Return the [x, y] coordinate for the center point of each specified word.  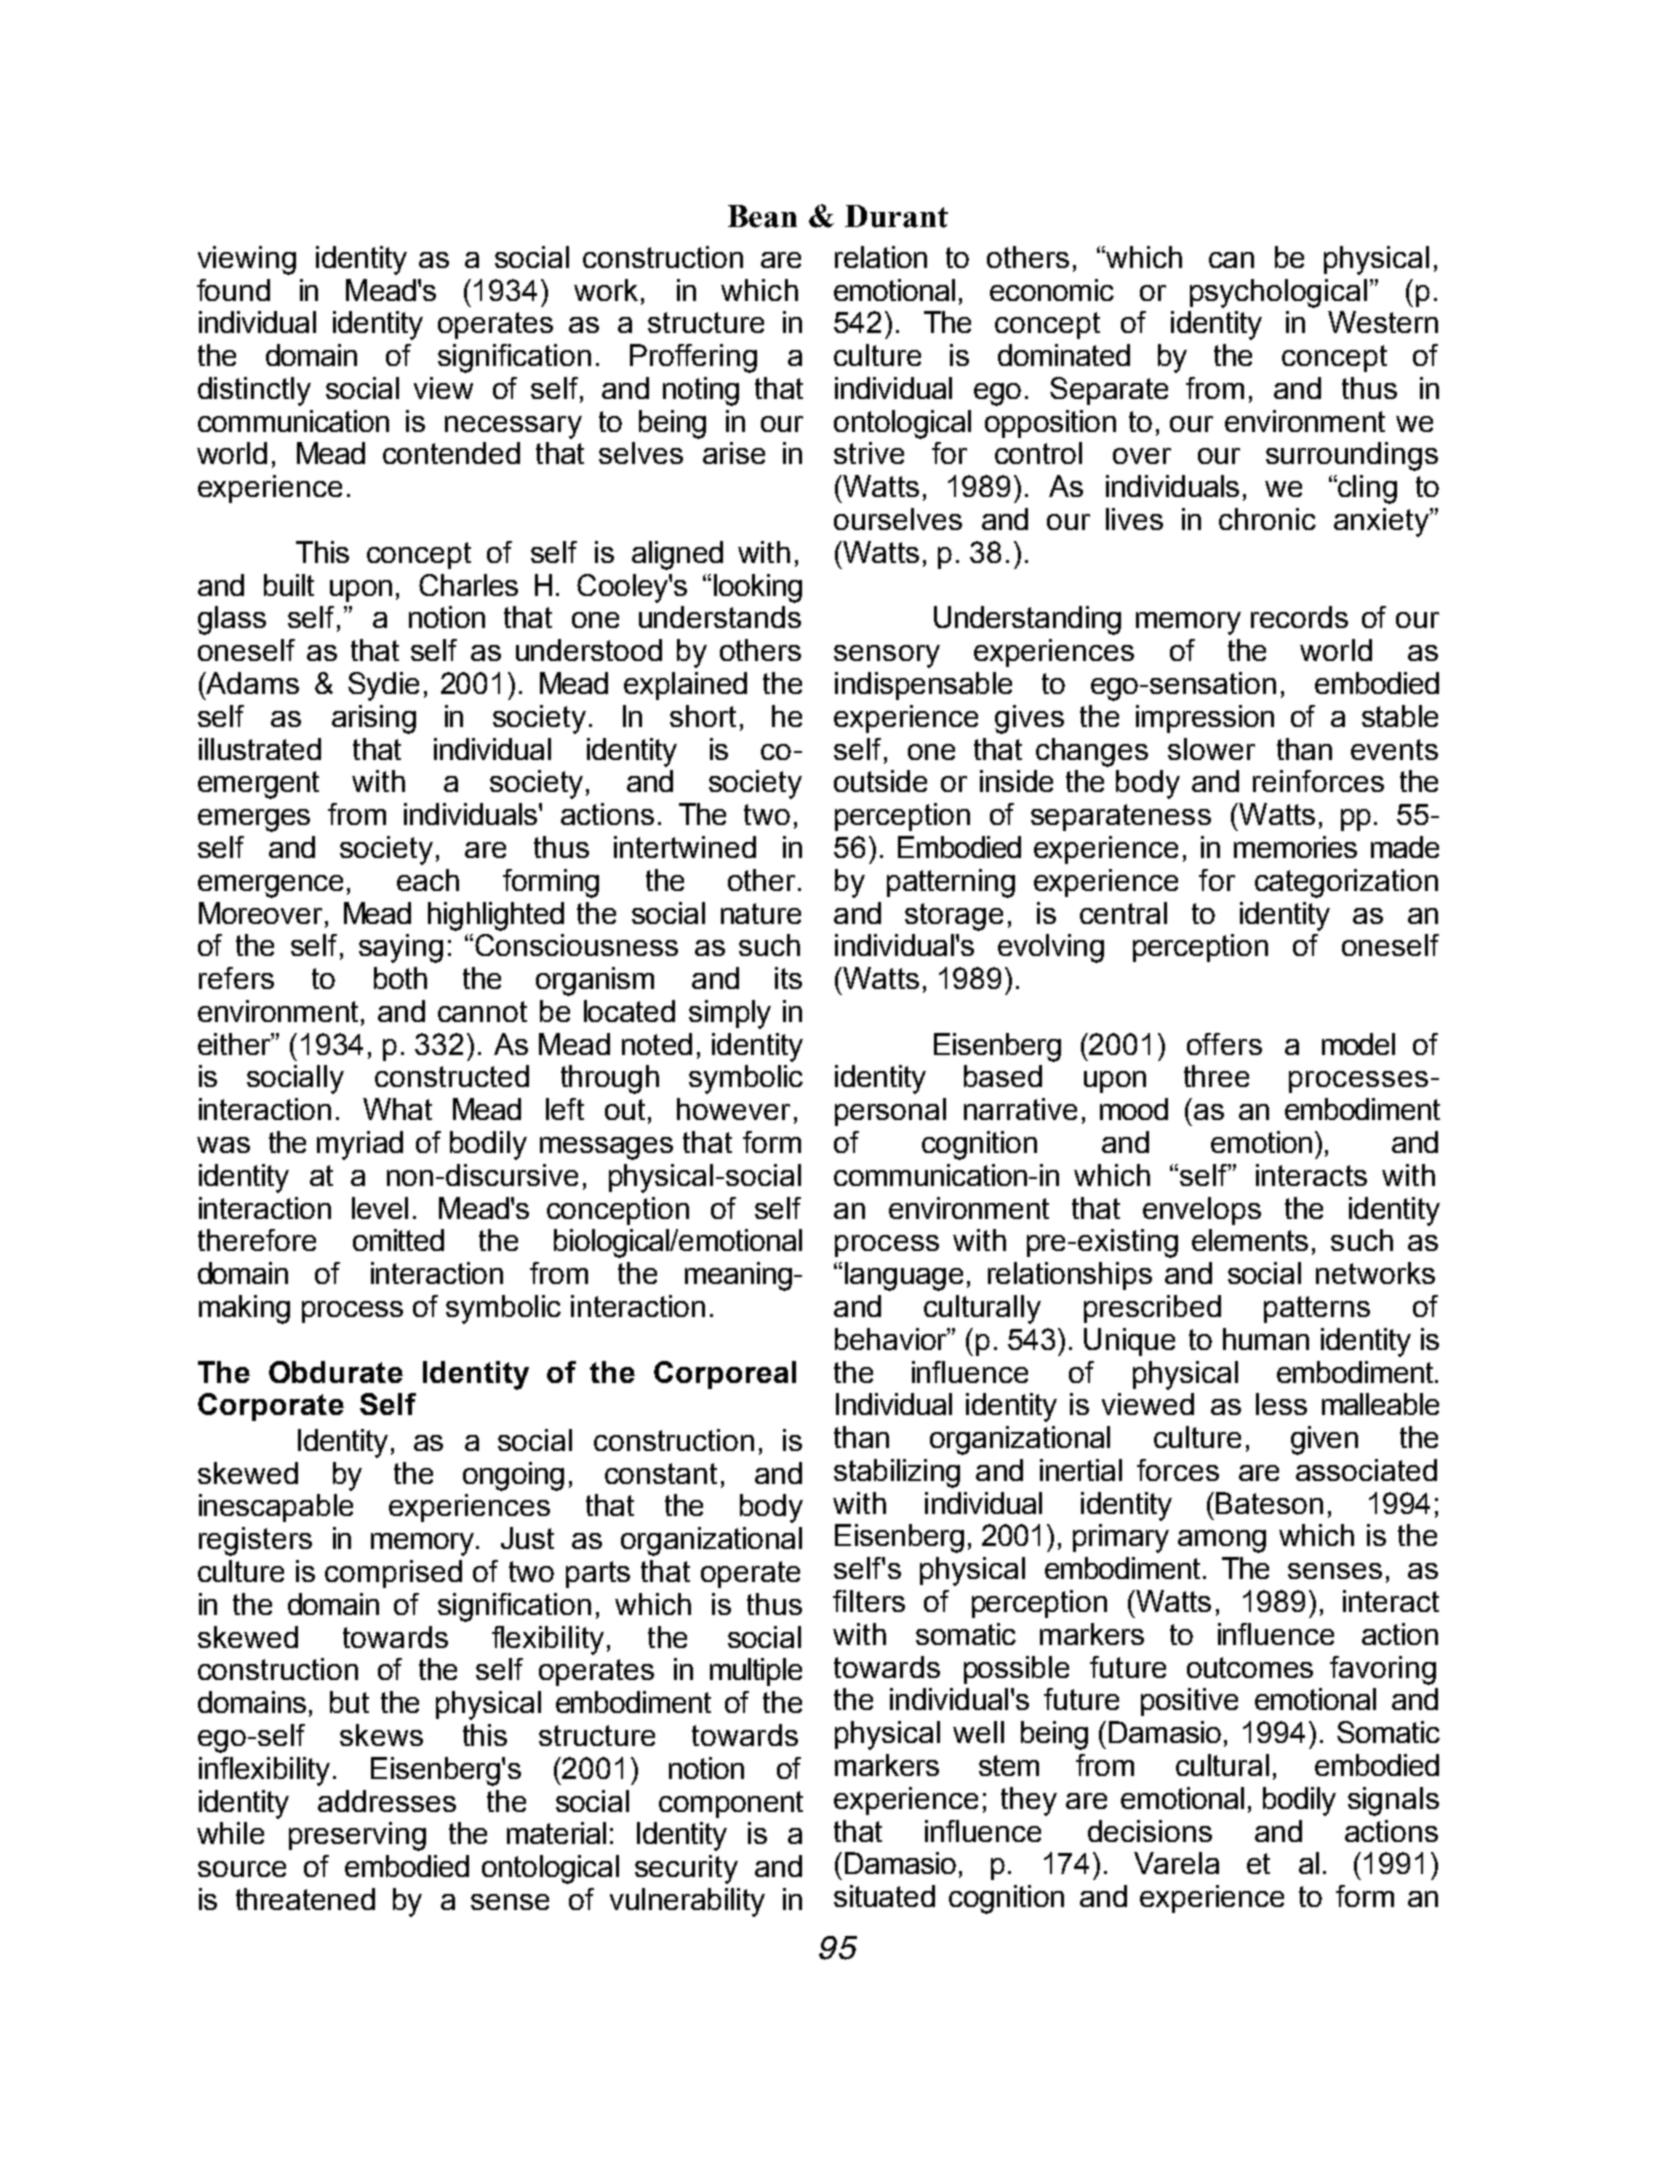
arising [374, 719]
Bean [762, 216]
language [904, 1276]
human [1266, 1339]
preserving [357, 1836]
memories [1295, 847]
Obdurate [336, 1372]
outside [880, 781]
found [233, 290]
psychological [1278, 293]
